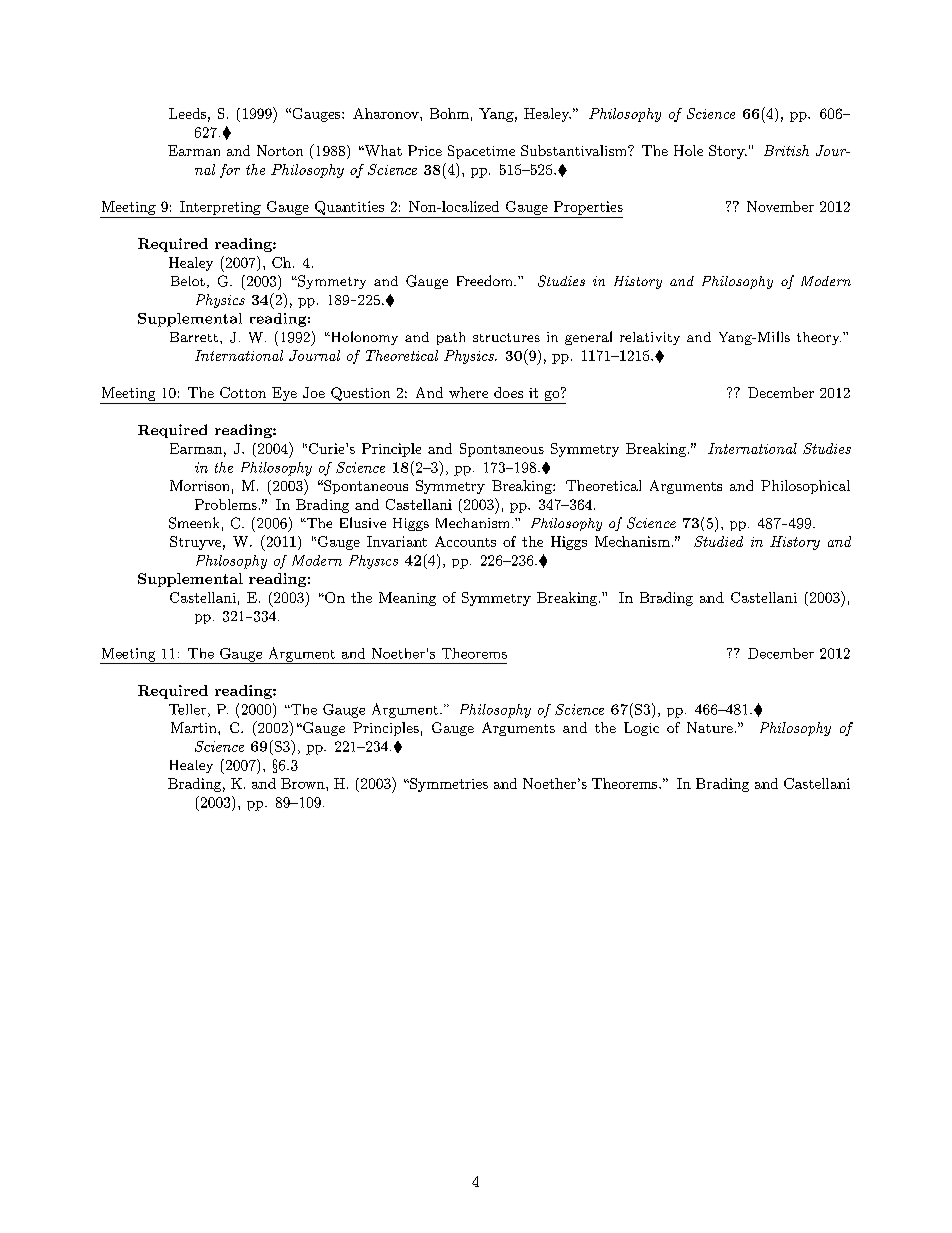 This screenshot has width=952, height=1233. Describe the element at coordinates (786, 150) in the screenshot. I see `British` at that location.
